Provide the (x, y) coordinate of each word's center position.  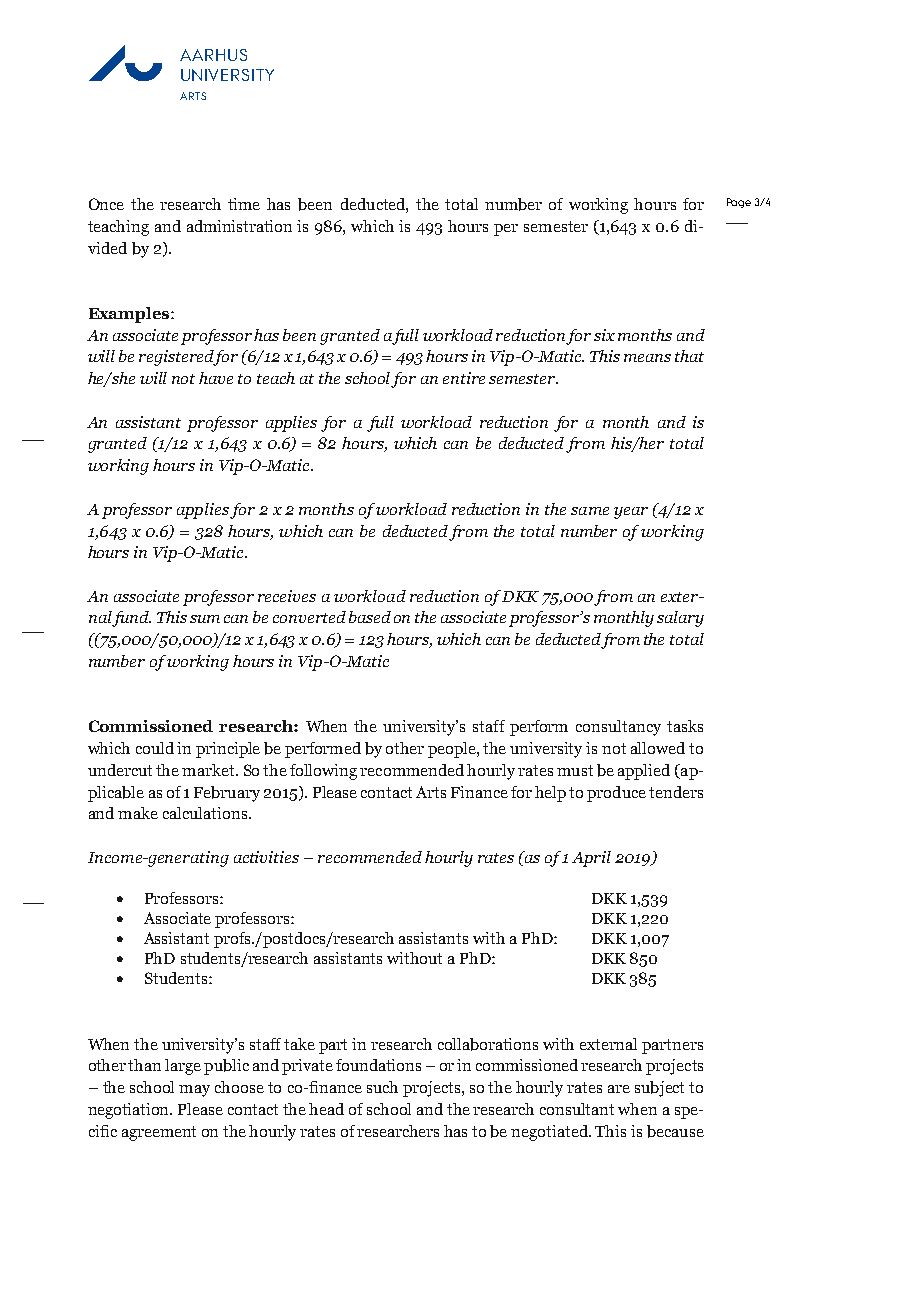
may (194, 1091)
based (370, 617)
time (244, 204)
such (382, 1087)
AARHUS (213, 55)
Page (739, 203)
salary (680, 619)
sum (205, 619)
